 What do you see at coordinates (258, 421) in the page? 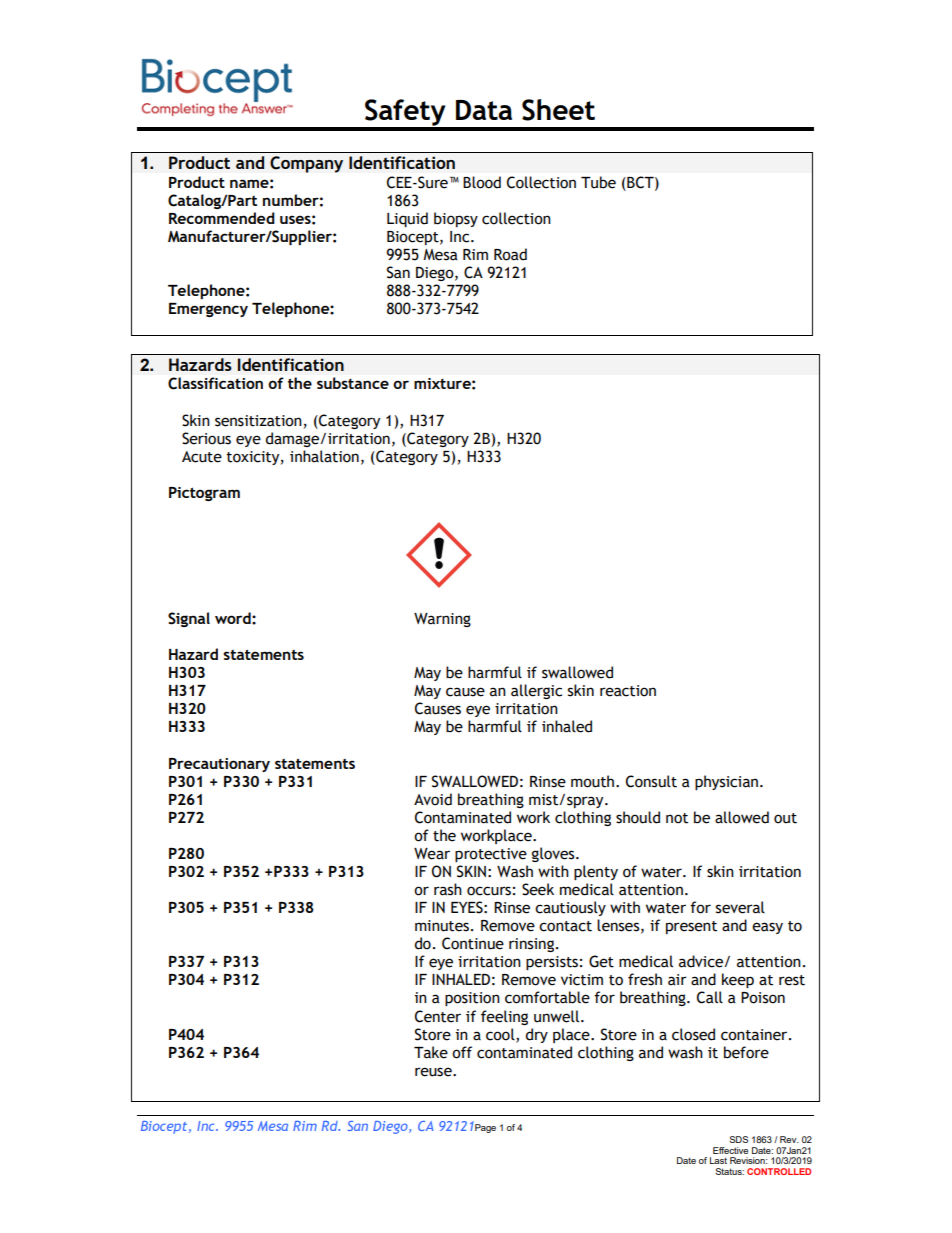
I see `sensitization` at bounding box center [258, 421].
